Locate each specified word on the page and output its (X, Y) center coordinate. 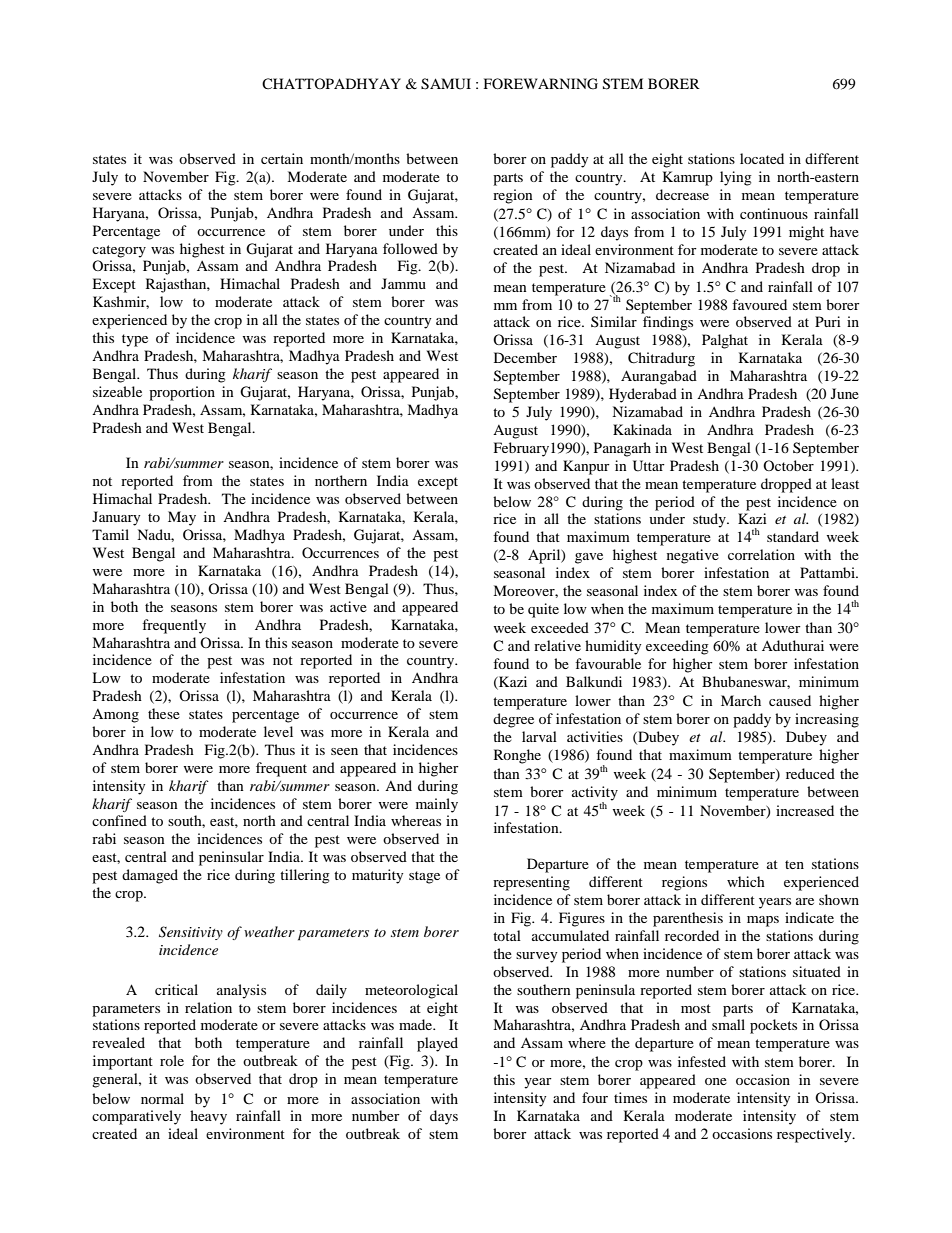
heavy (208, 1117)
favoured (759, 304)
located (762, 158)
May (182, 518)
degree (513, 720)
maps (763, 921)
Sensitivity (191, 933)
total (507, 935)
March (741, 700)
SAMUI (446, 84)
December (525, 357)
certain (282, 158)
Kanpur (586, 467)
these (164, 713)
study (710, 520)
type (135, 340)
